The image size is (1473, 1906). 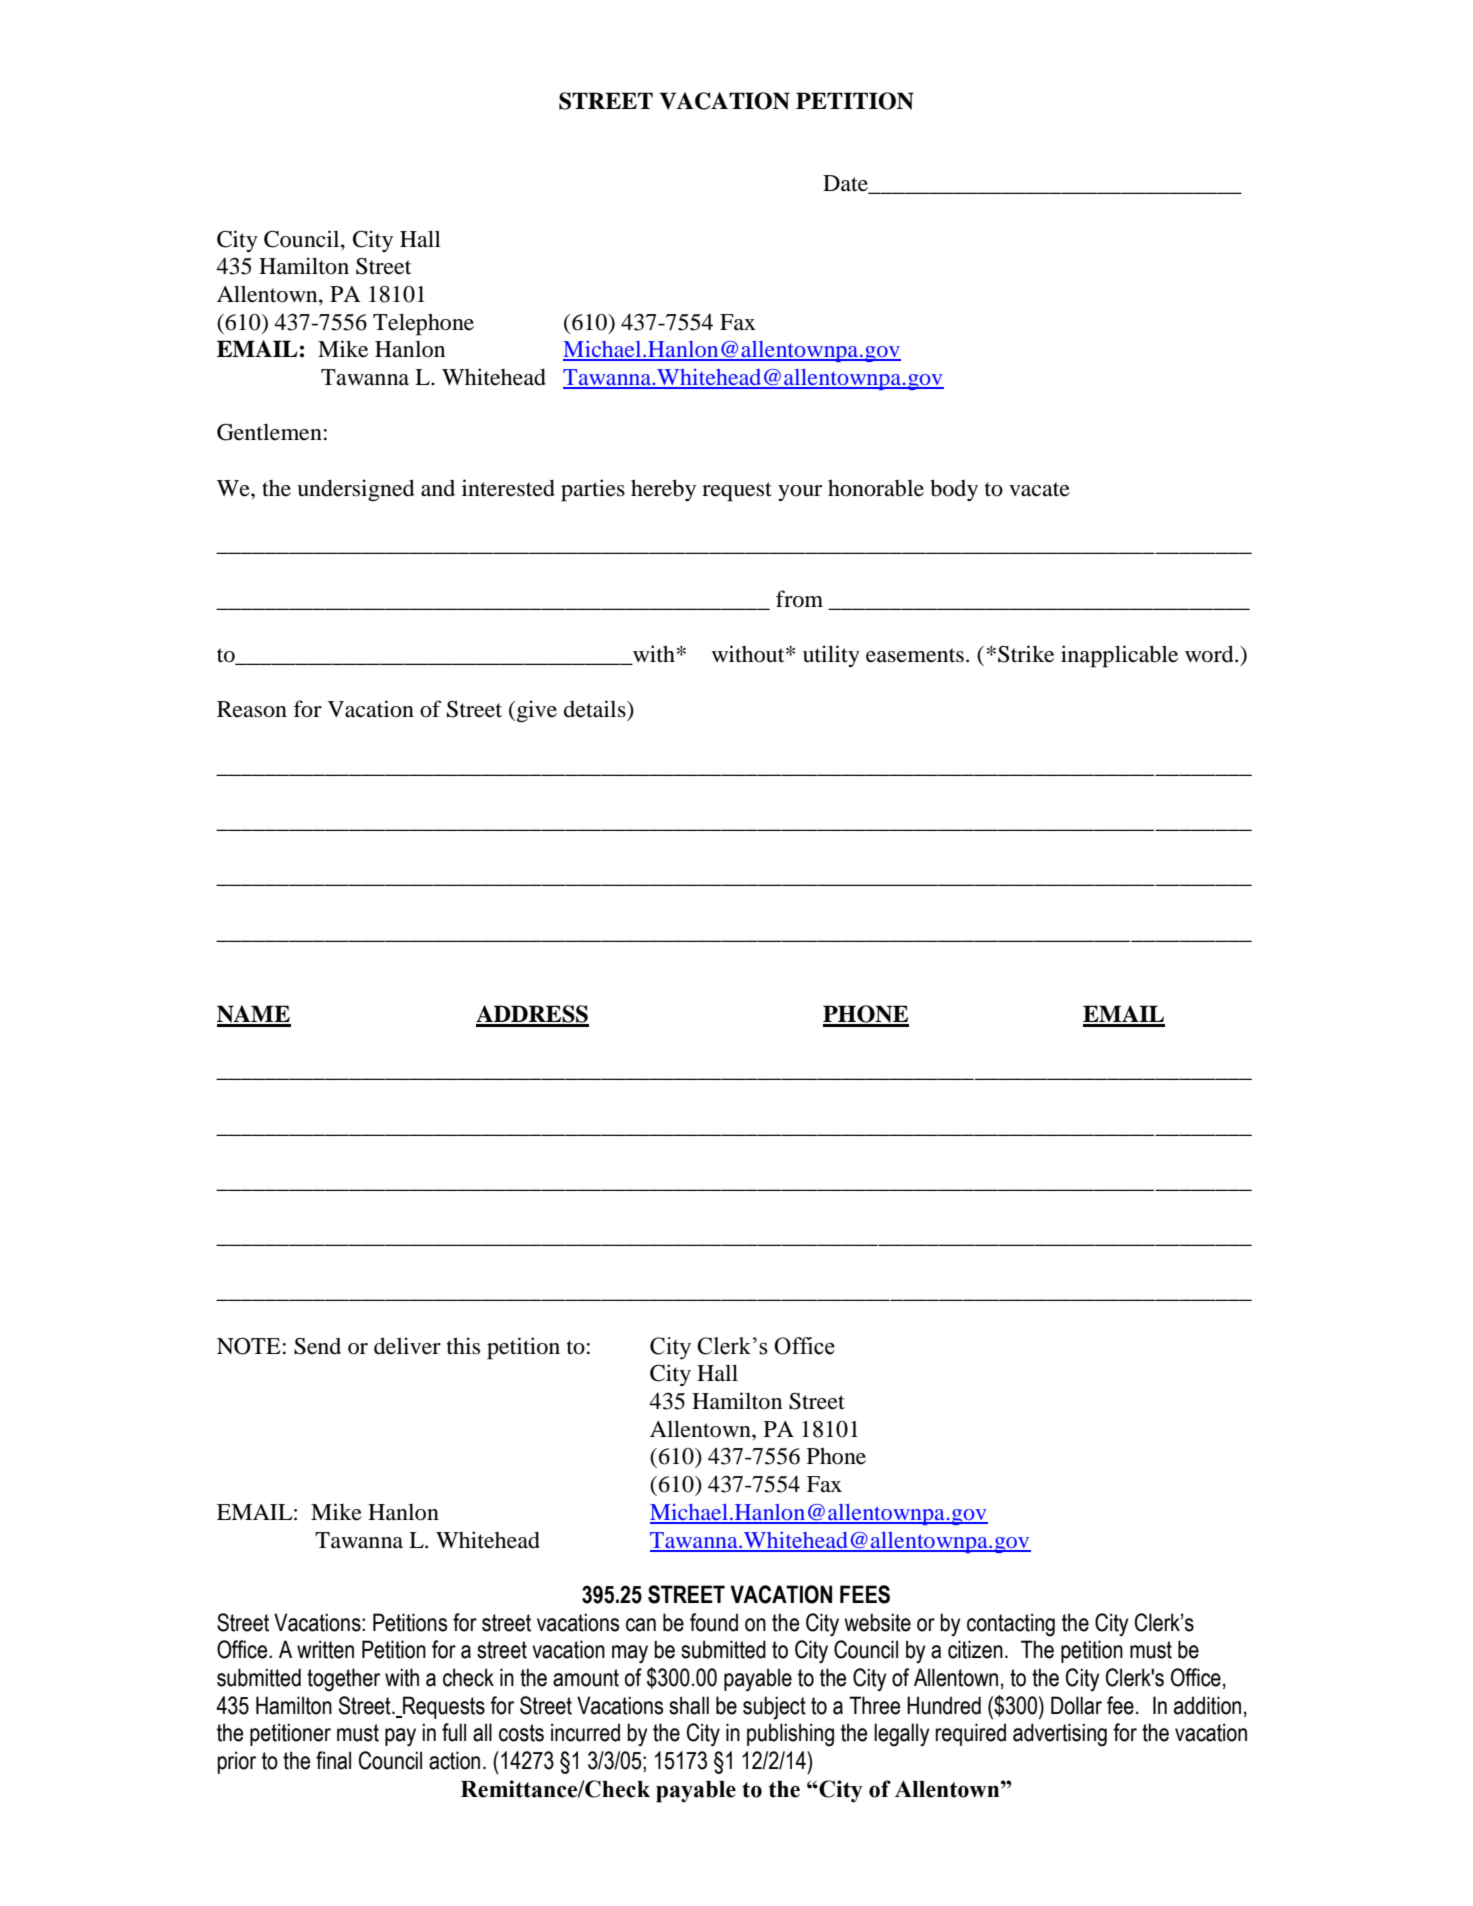 What do you see at coordinates (774, 1708) in the document?
I see `subject` at bounding box center [774, 1708].
